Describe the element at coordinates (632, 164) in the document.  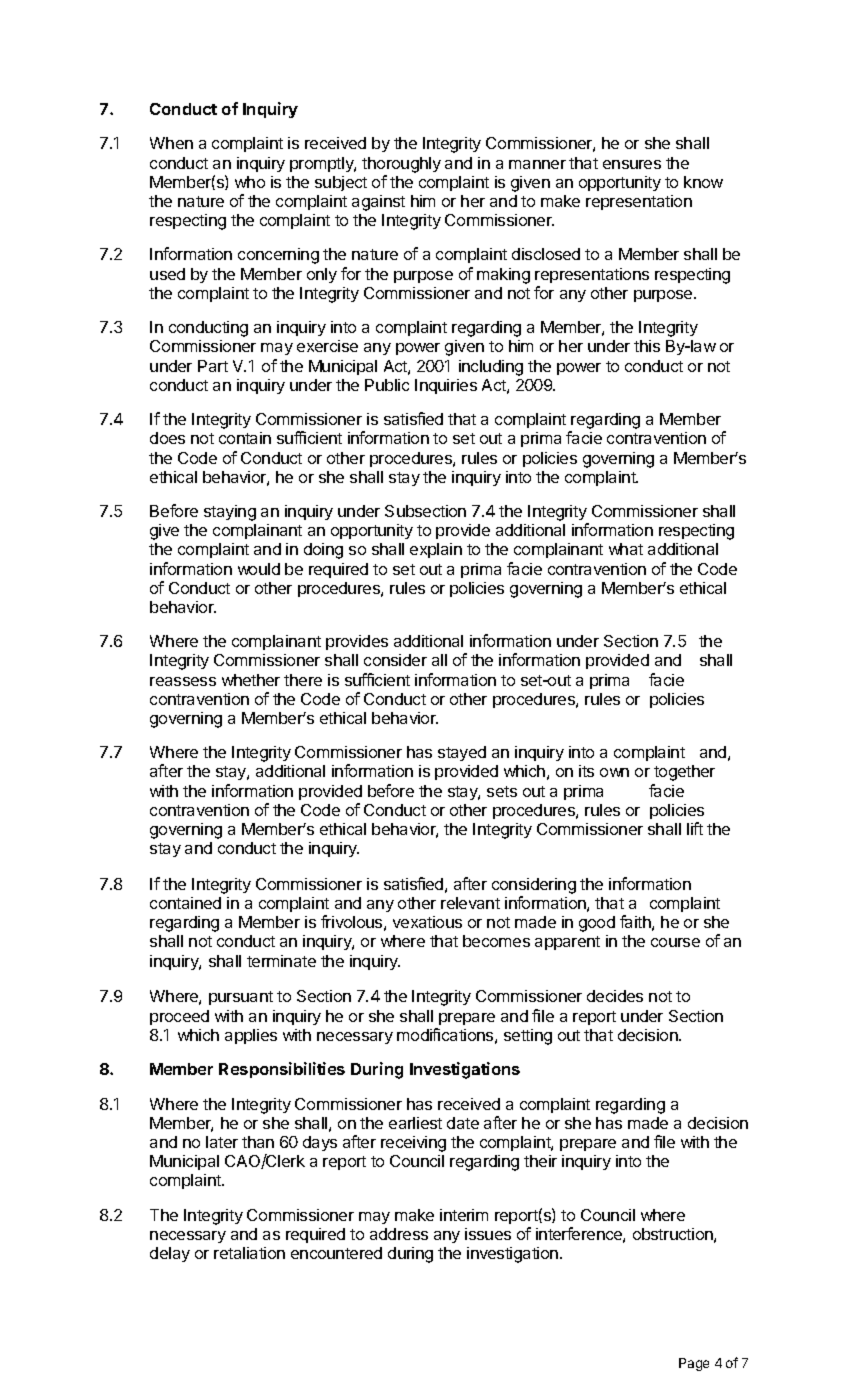
I see `ensures` at that location.
